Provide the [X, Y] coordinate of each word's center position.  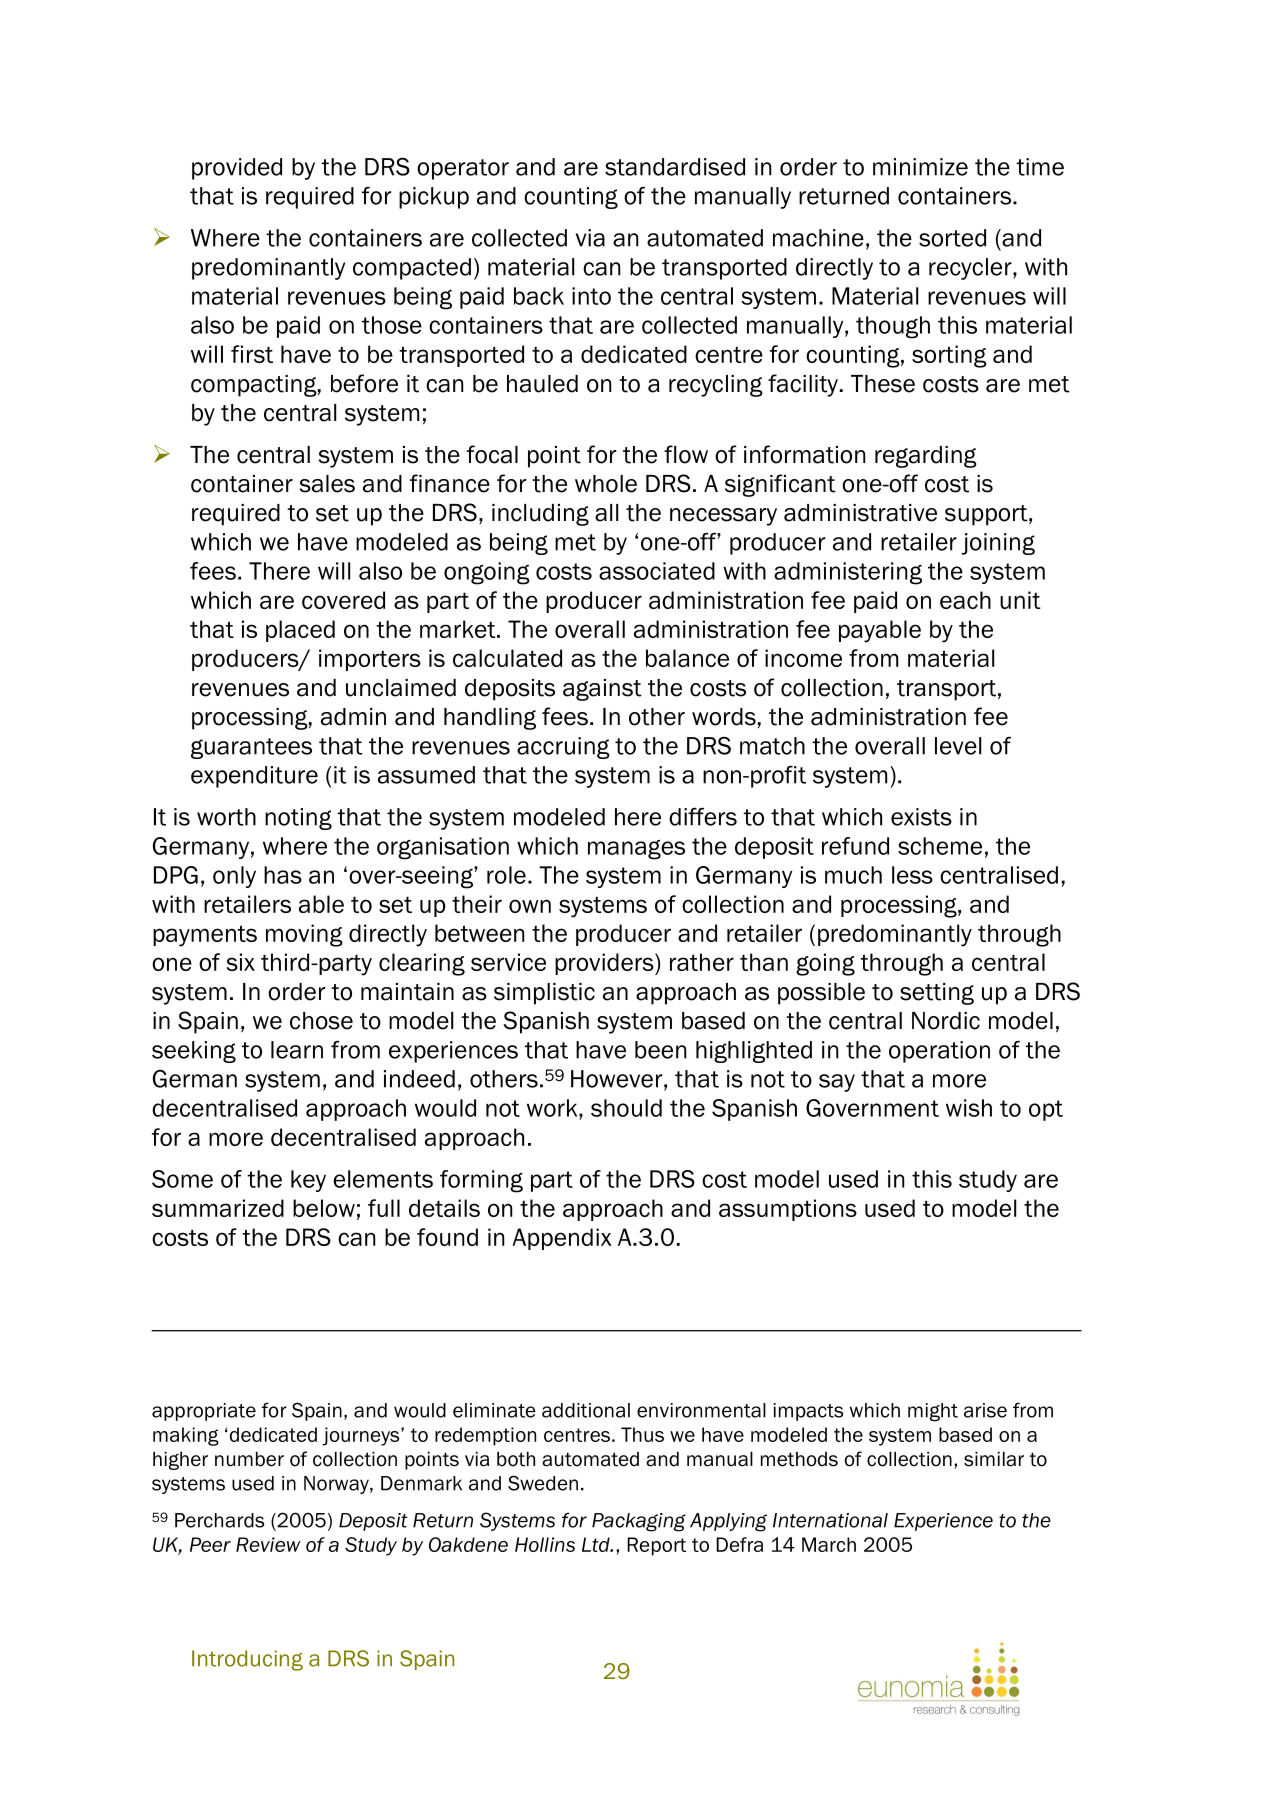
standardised [675, 167]
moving [304, 935]
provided [237, 169]
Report [656, 1546]
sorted [952, 238]
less [912, 875]
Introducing [247, 1660]
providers [605, 964]
